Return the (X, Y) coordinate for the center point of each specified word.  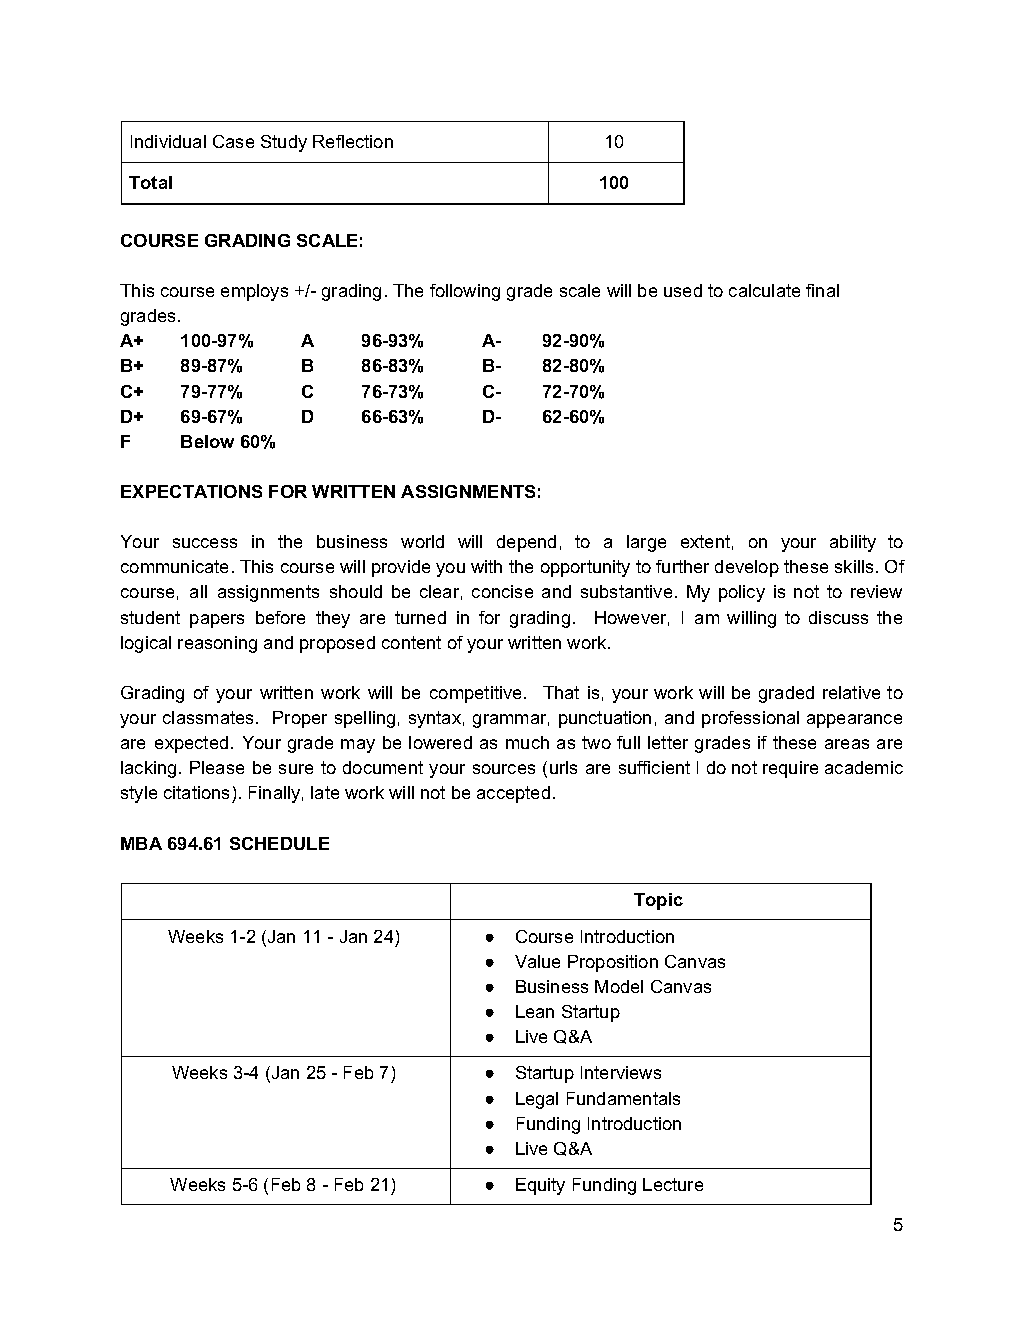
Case (233, 141)
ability (853, 543)
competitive (477, 694)
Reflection (353, 141)
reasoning (217, 644)
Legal (537, 1100)
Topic (658, 901)
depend (526, 543)
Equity (540, 1186)
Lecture (673, 1184)
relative (851, 692)
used (683, 290)
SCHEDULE (279, 843)
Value (537, 961)
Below (207, 441)
